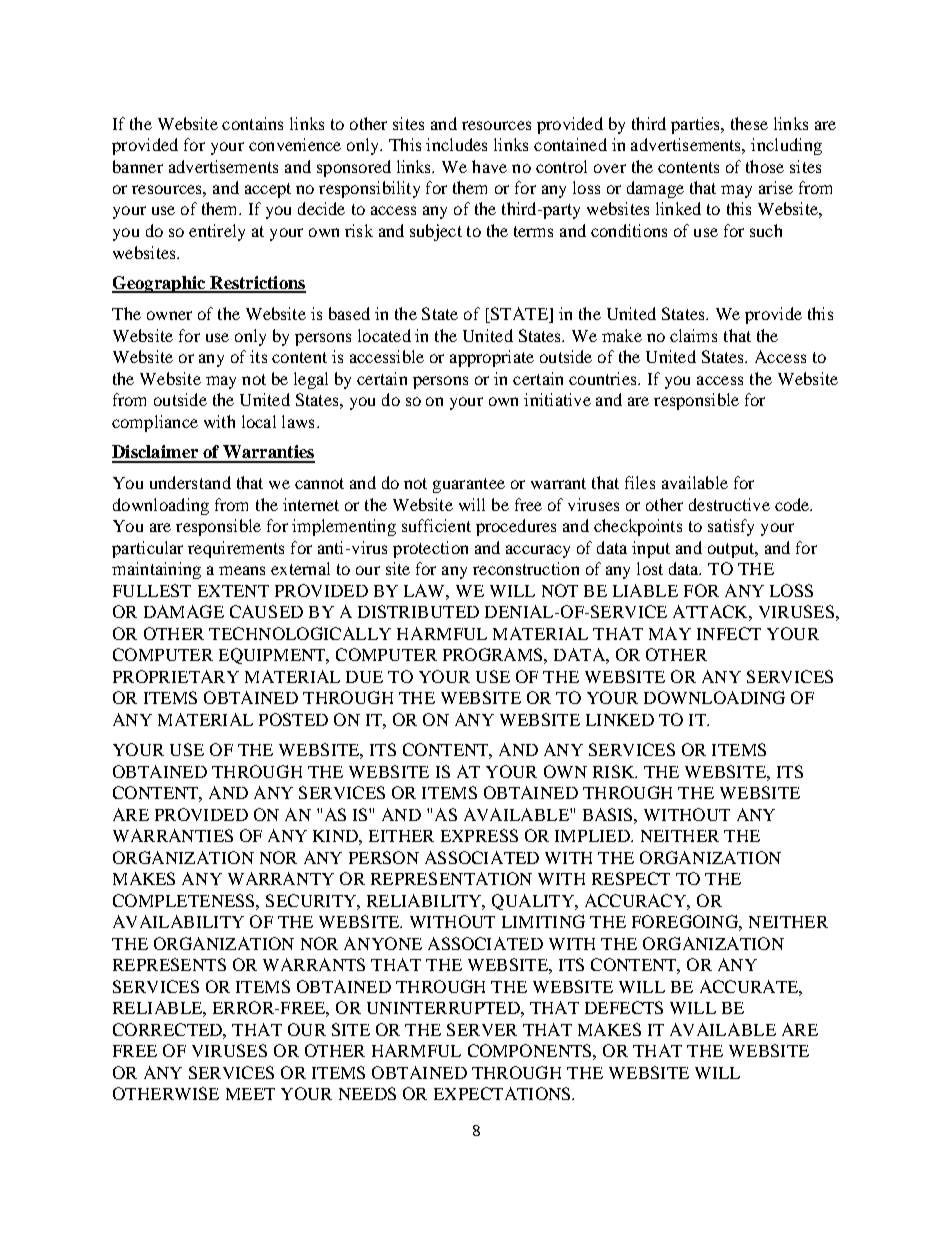 This screenshot has height=1233, width=952. Describe the element at coordinates (631, 878) in the screenshot. I see `RESPECT` at that location.
